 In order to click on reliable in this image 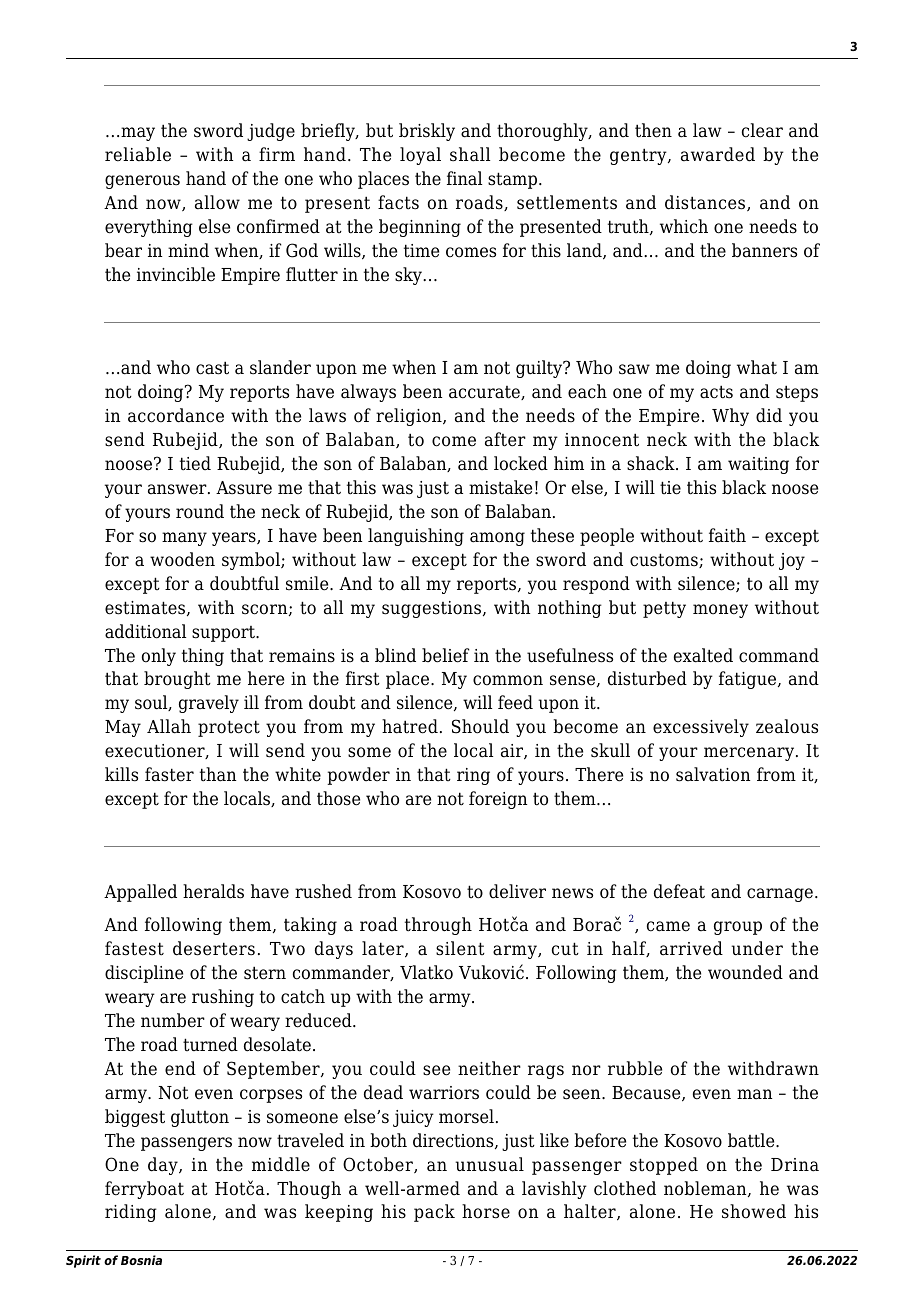, I will do `click(138, 154)`.
